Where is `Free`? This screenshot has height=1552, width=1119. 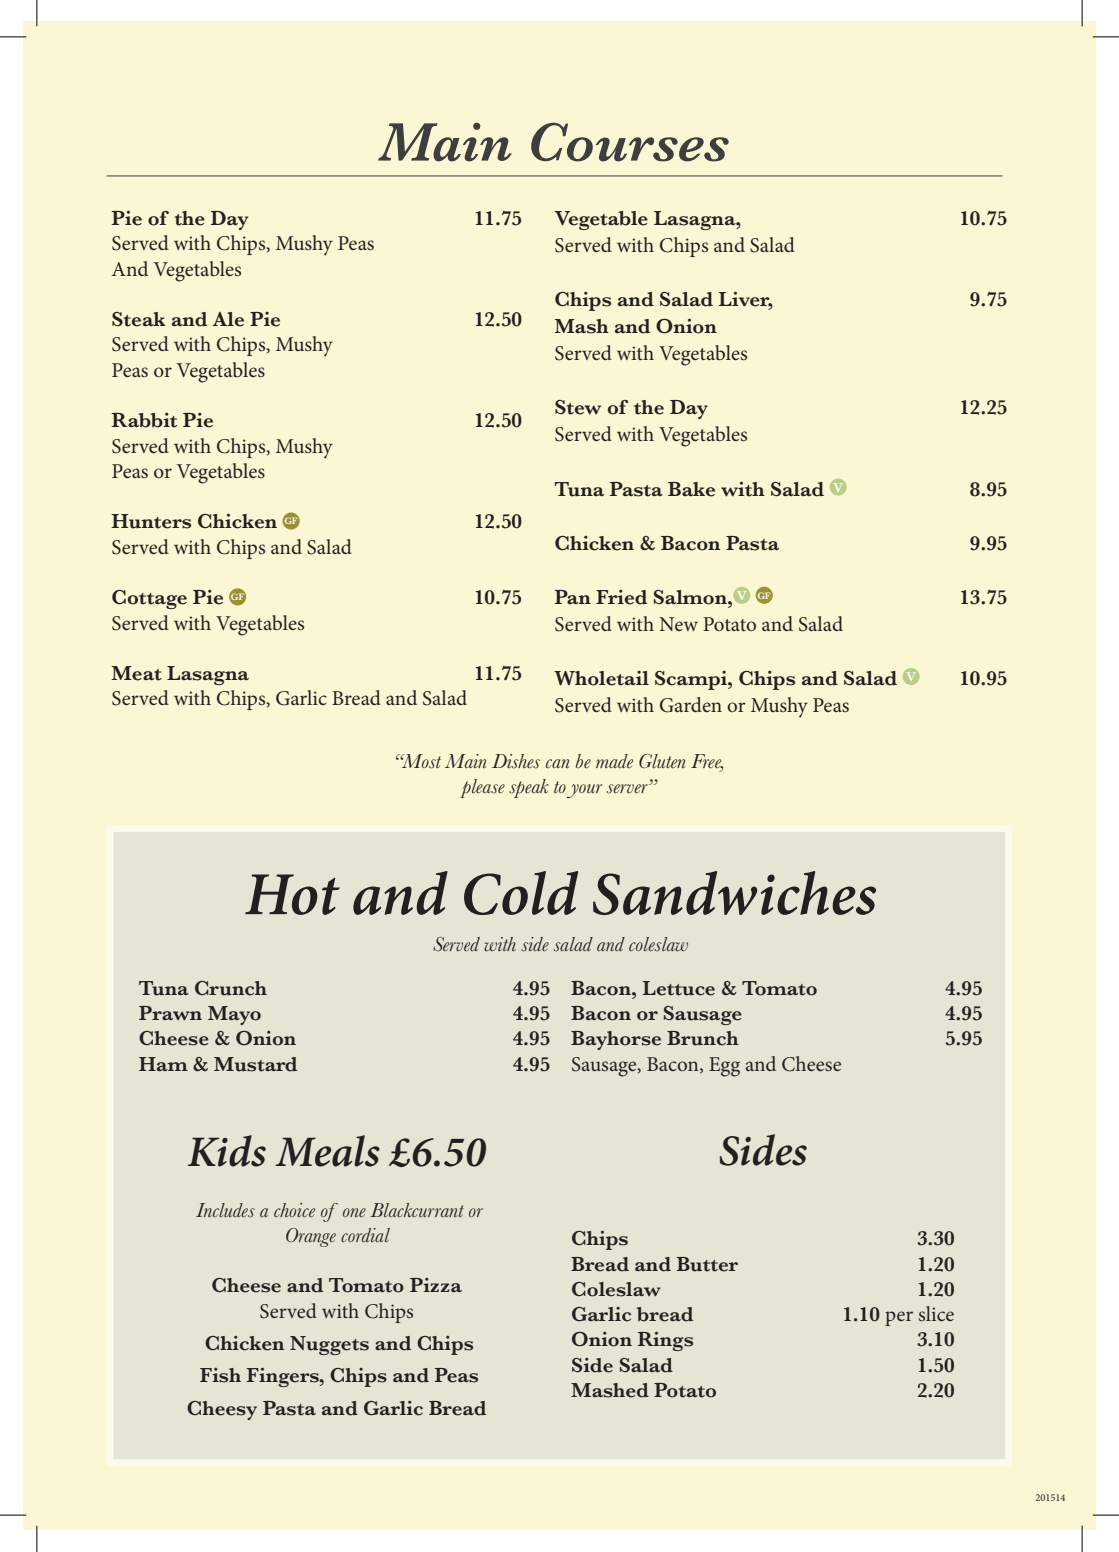 Free is located at coordinates (707, 762).
